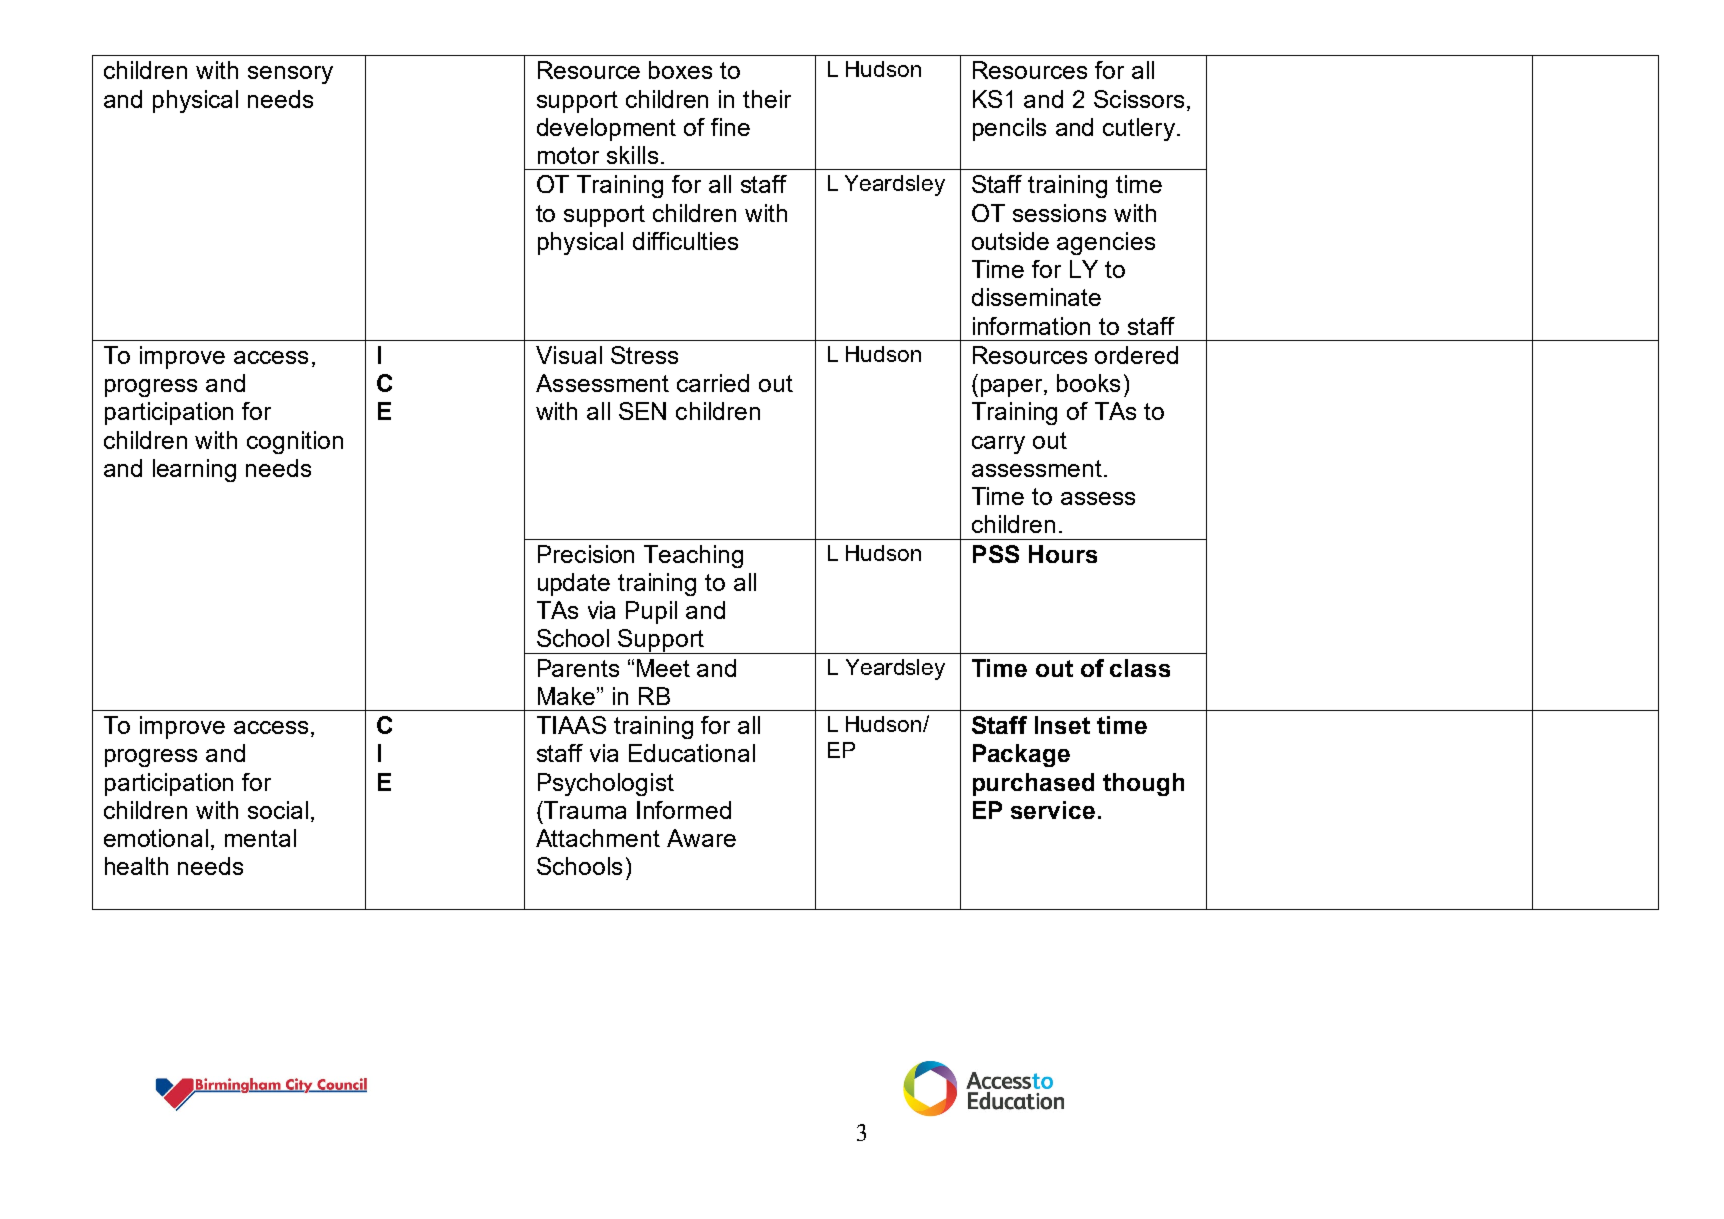 The image size is (1724, 1219). Describe the element at coordinates (1063, 554) in the screenshot. I see `Hours` at that location.
